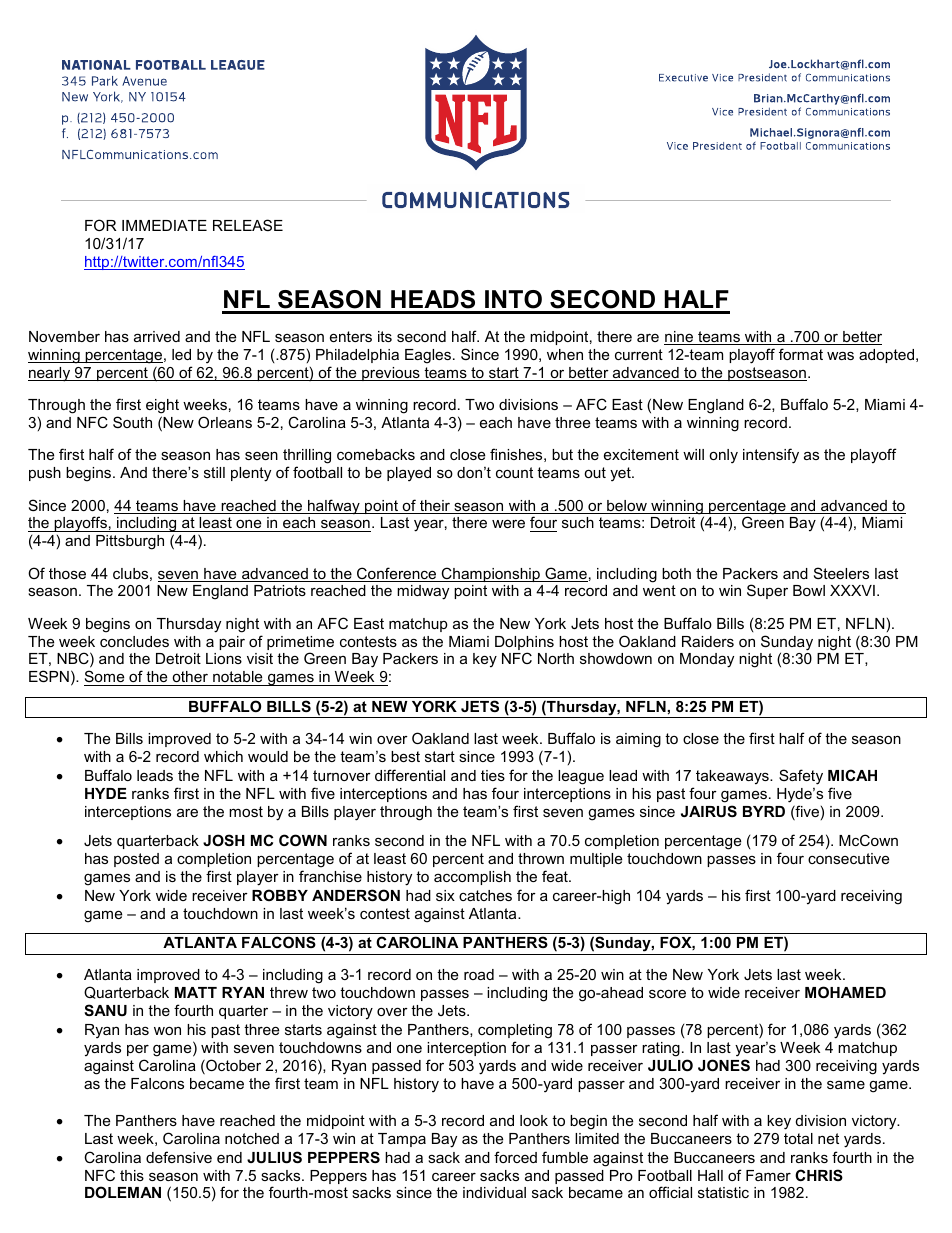 The height and width of the screenshot is (1233, 952). I want to click on posted, so click(136, 860).
